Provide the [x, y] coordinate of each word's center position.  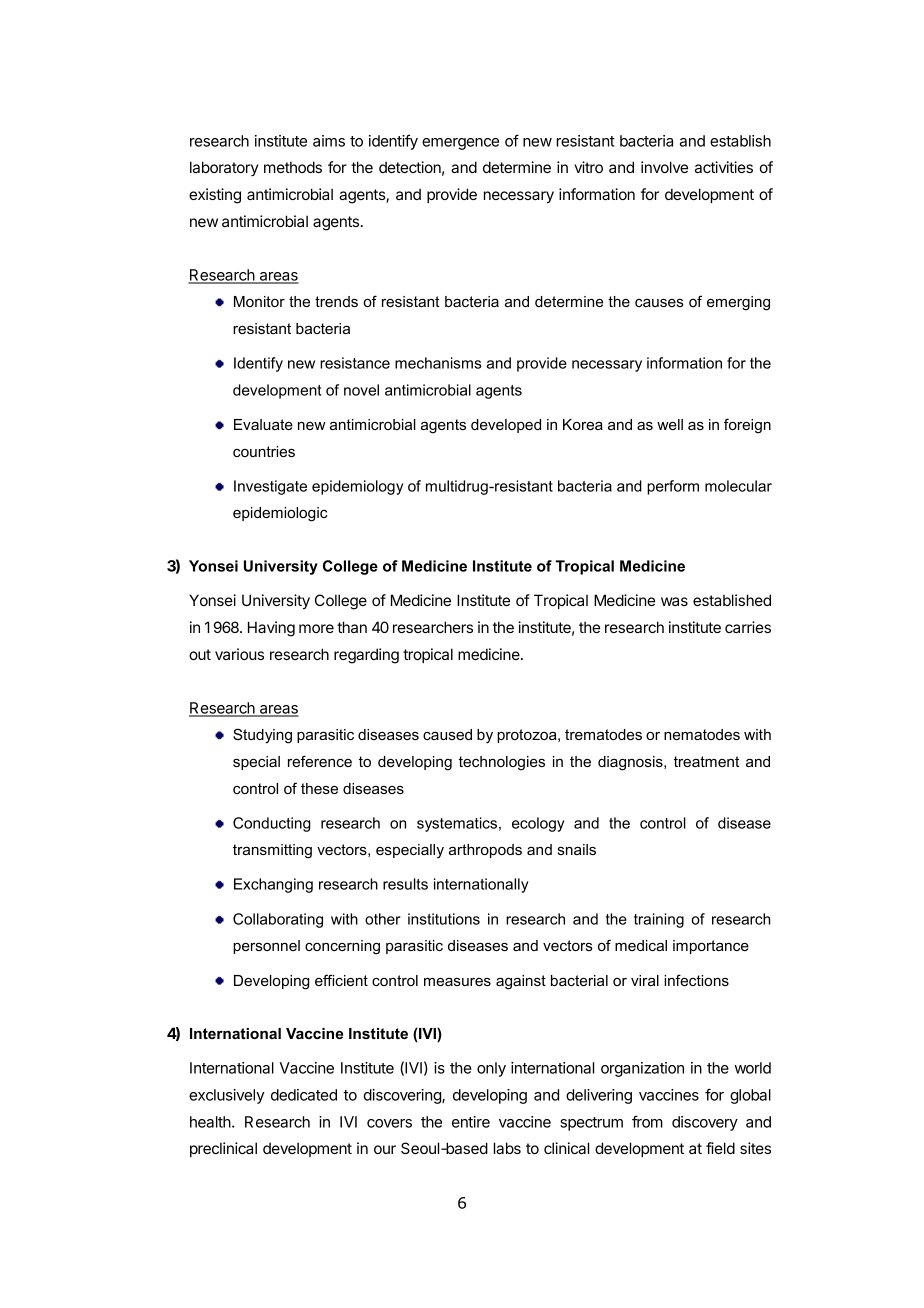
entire [471, 1122]
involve [664, 167]
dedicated [304, 1095]
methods [293, 167]
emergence [460, 144]
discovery [705, 1123]
